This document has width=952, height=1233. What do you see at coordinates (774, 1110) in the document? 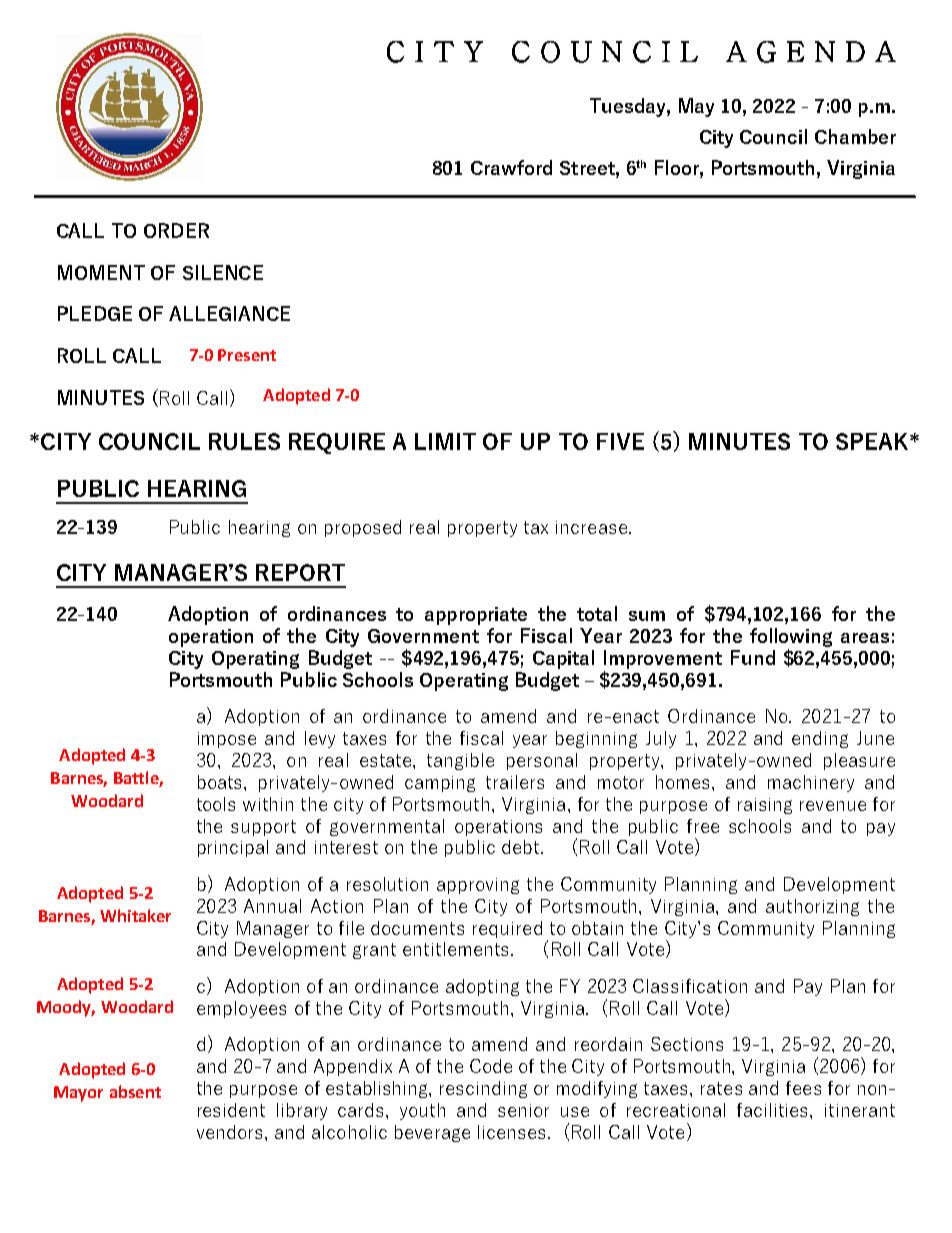
I see `facilities` at bounding box center [774, 1110].
